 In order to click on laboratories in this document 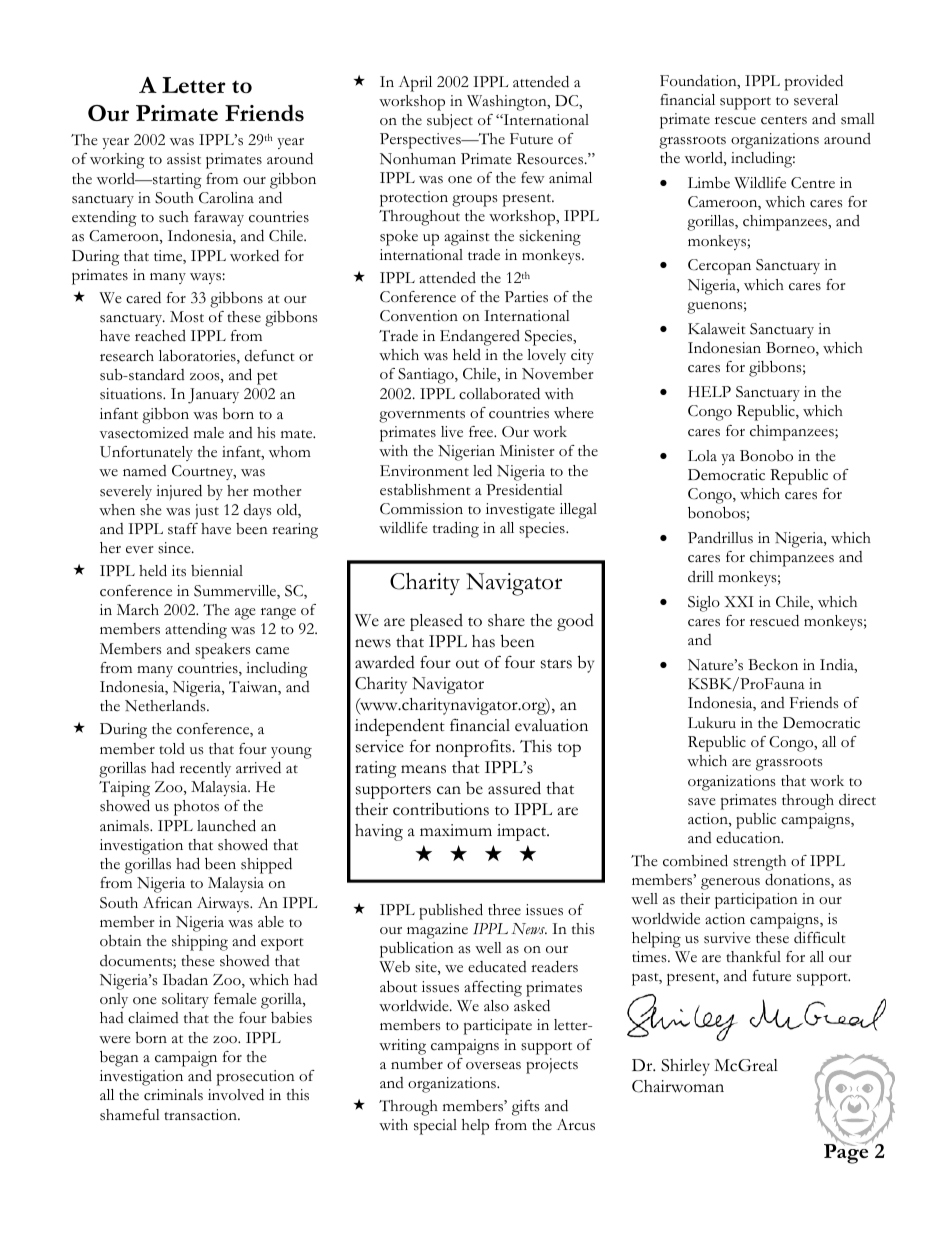, I will do `click(198, 357)`.
